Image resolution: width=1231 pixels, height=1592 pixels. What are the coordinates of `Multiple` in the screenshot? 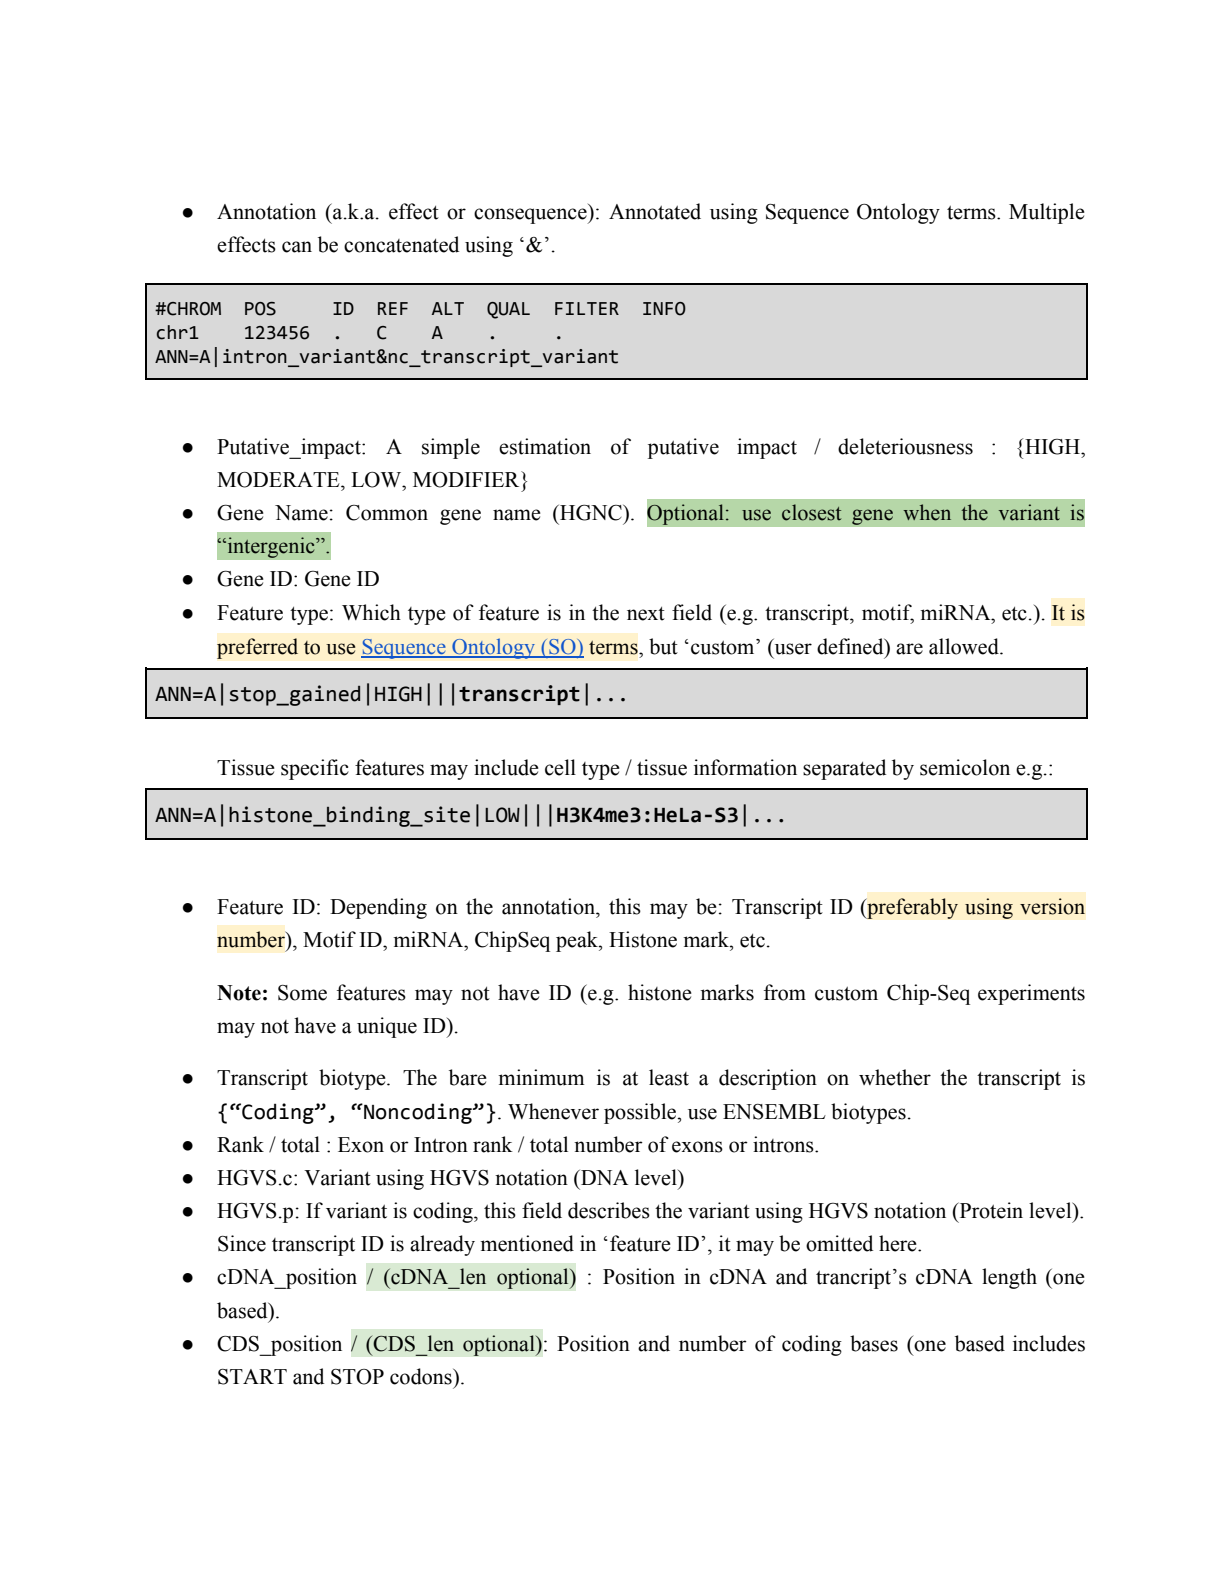 It's located at (1047, 213).
